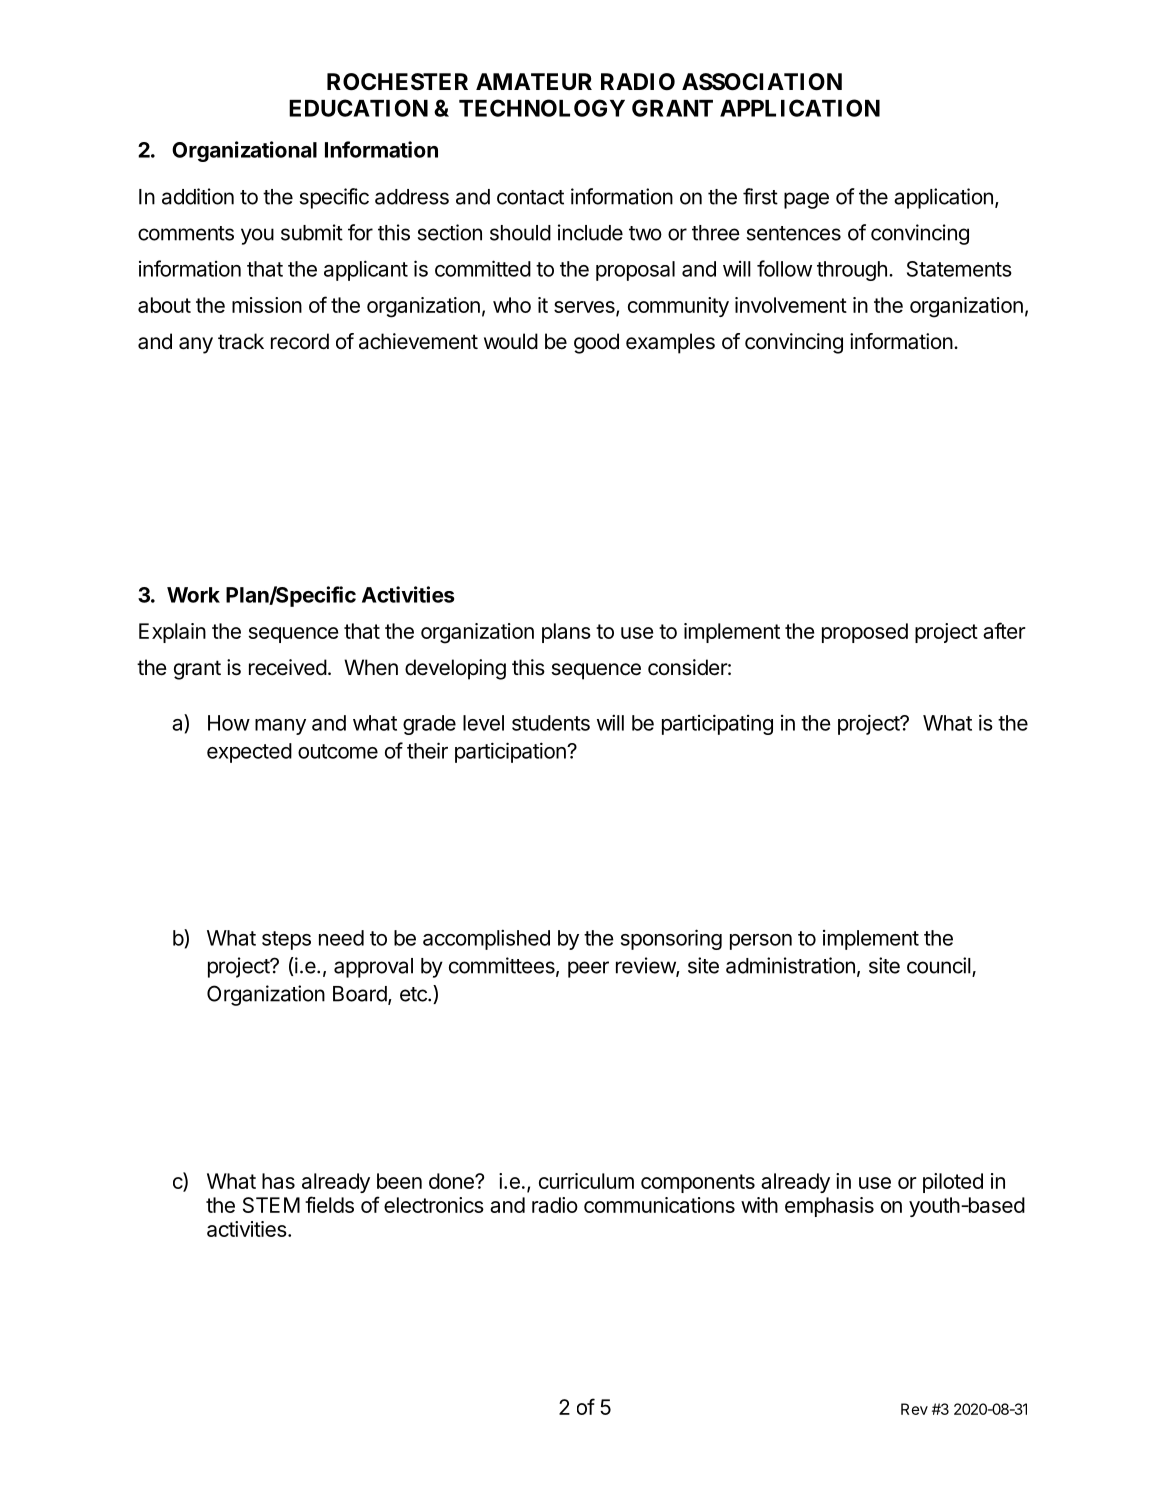  I want to click on STEM, so click(271, 1205).
